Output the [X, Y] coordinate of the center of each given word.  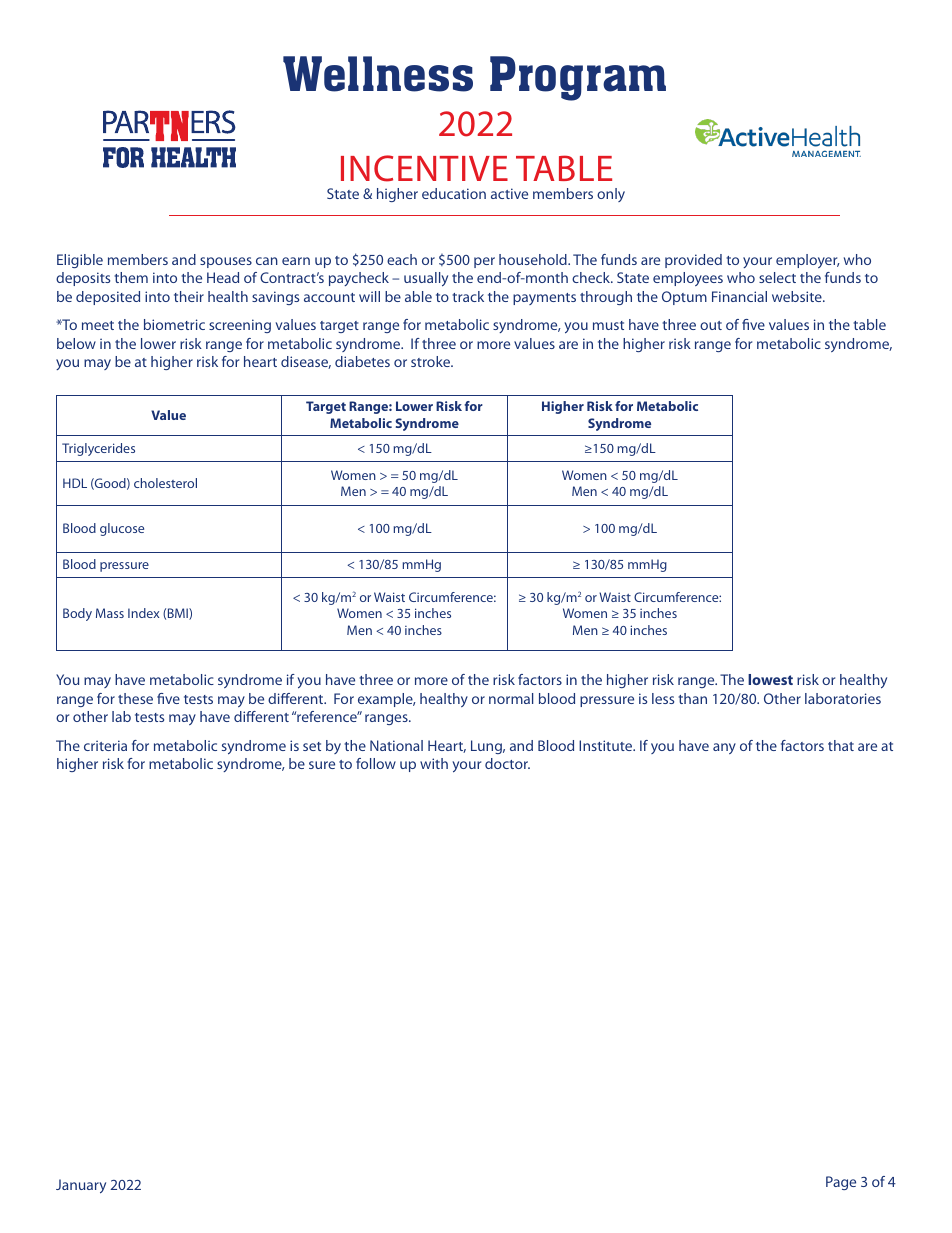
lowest [770, 679]
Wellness [378, 74]
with [434, 763]
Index [143, 613]
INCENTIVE [424, 168]
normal [511, 698]
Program [578, 78]
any [724, 748]
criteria [105, 745]
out [711, 325]
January [81, 1186]
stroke [432, 361]
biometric [174, 324]
